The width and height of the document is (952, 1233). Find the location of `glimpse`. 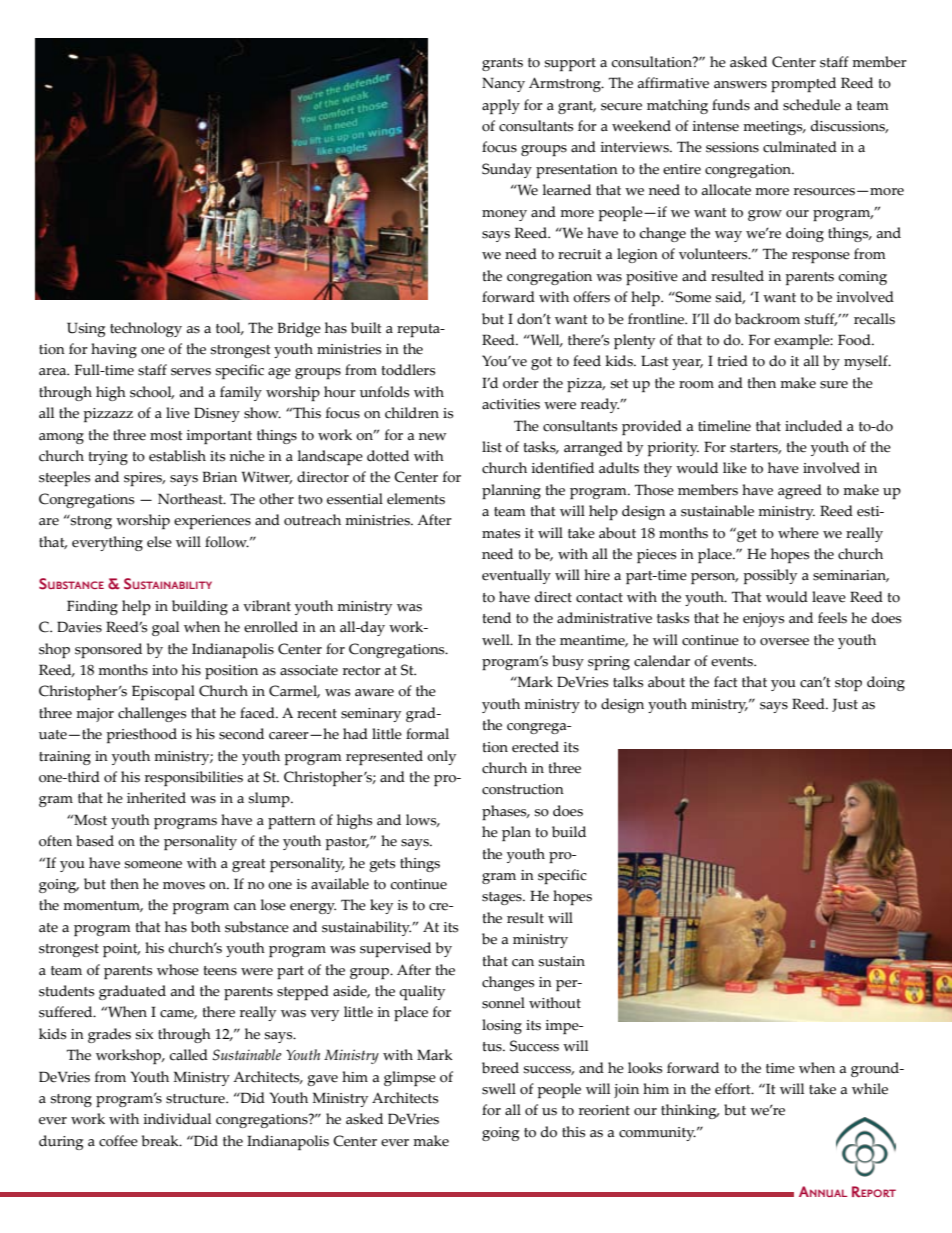

glimpse is located at coordinates (410, 1078).
